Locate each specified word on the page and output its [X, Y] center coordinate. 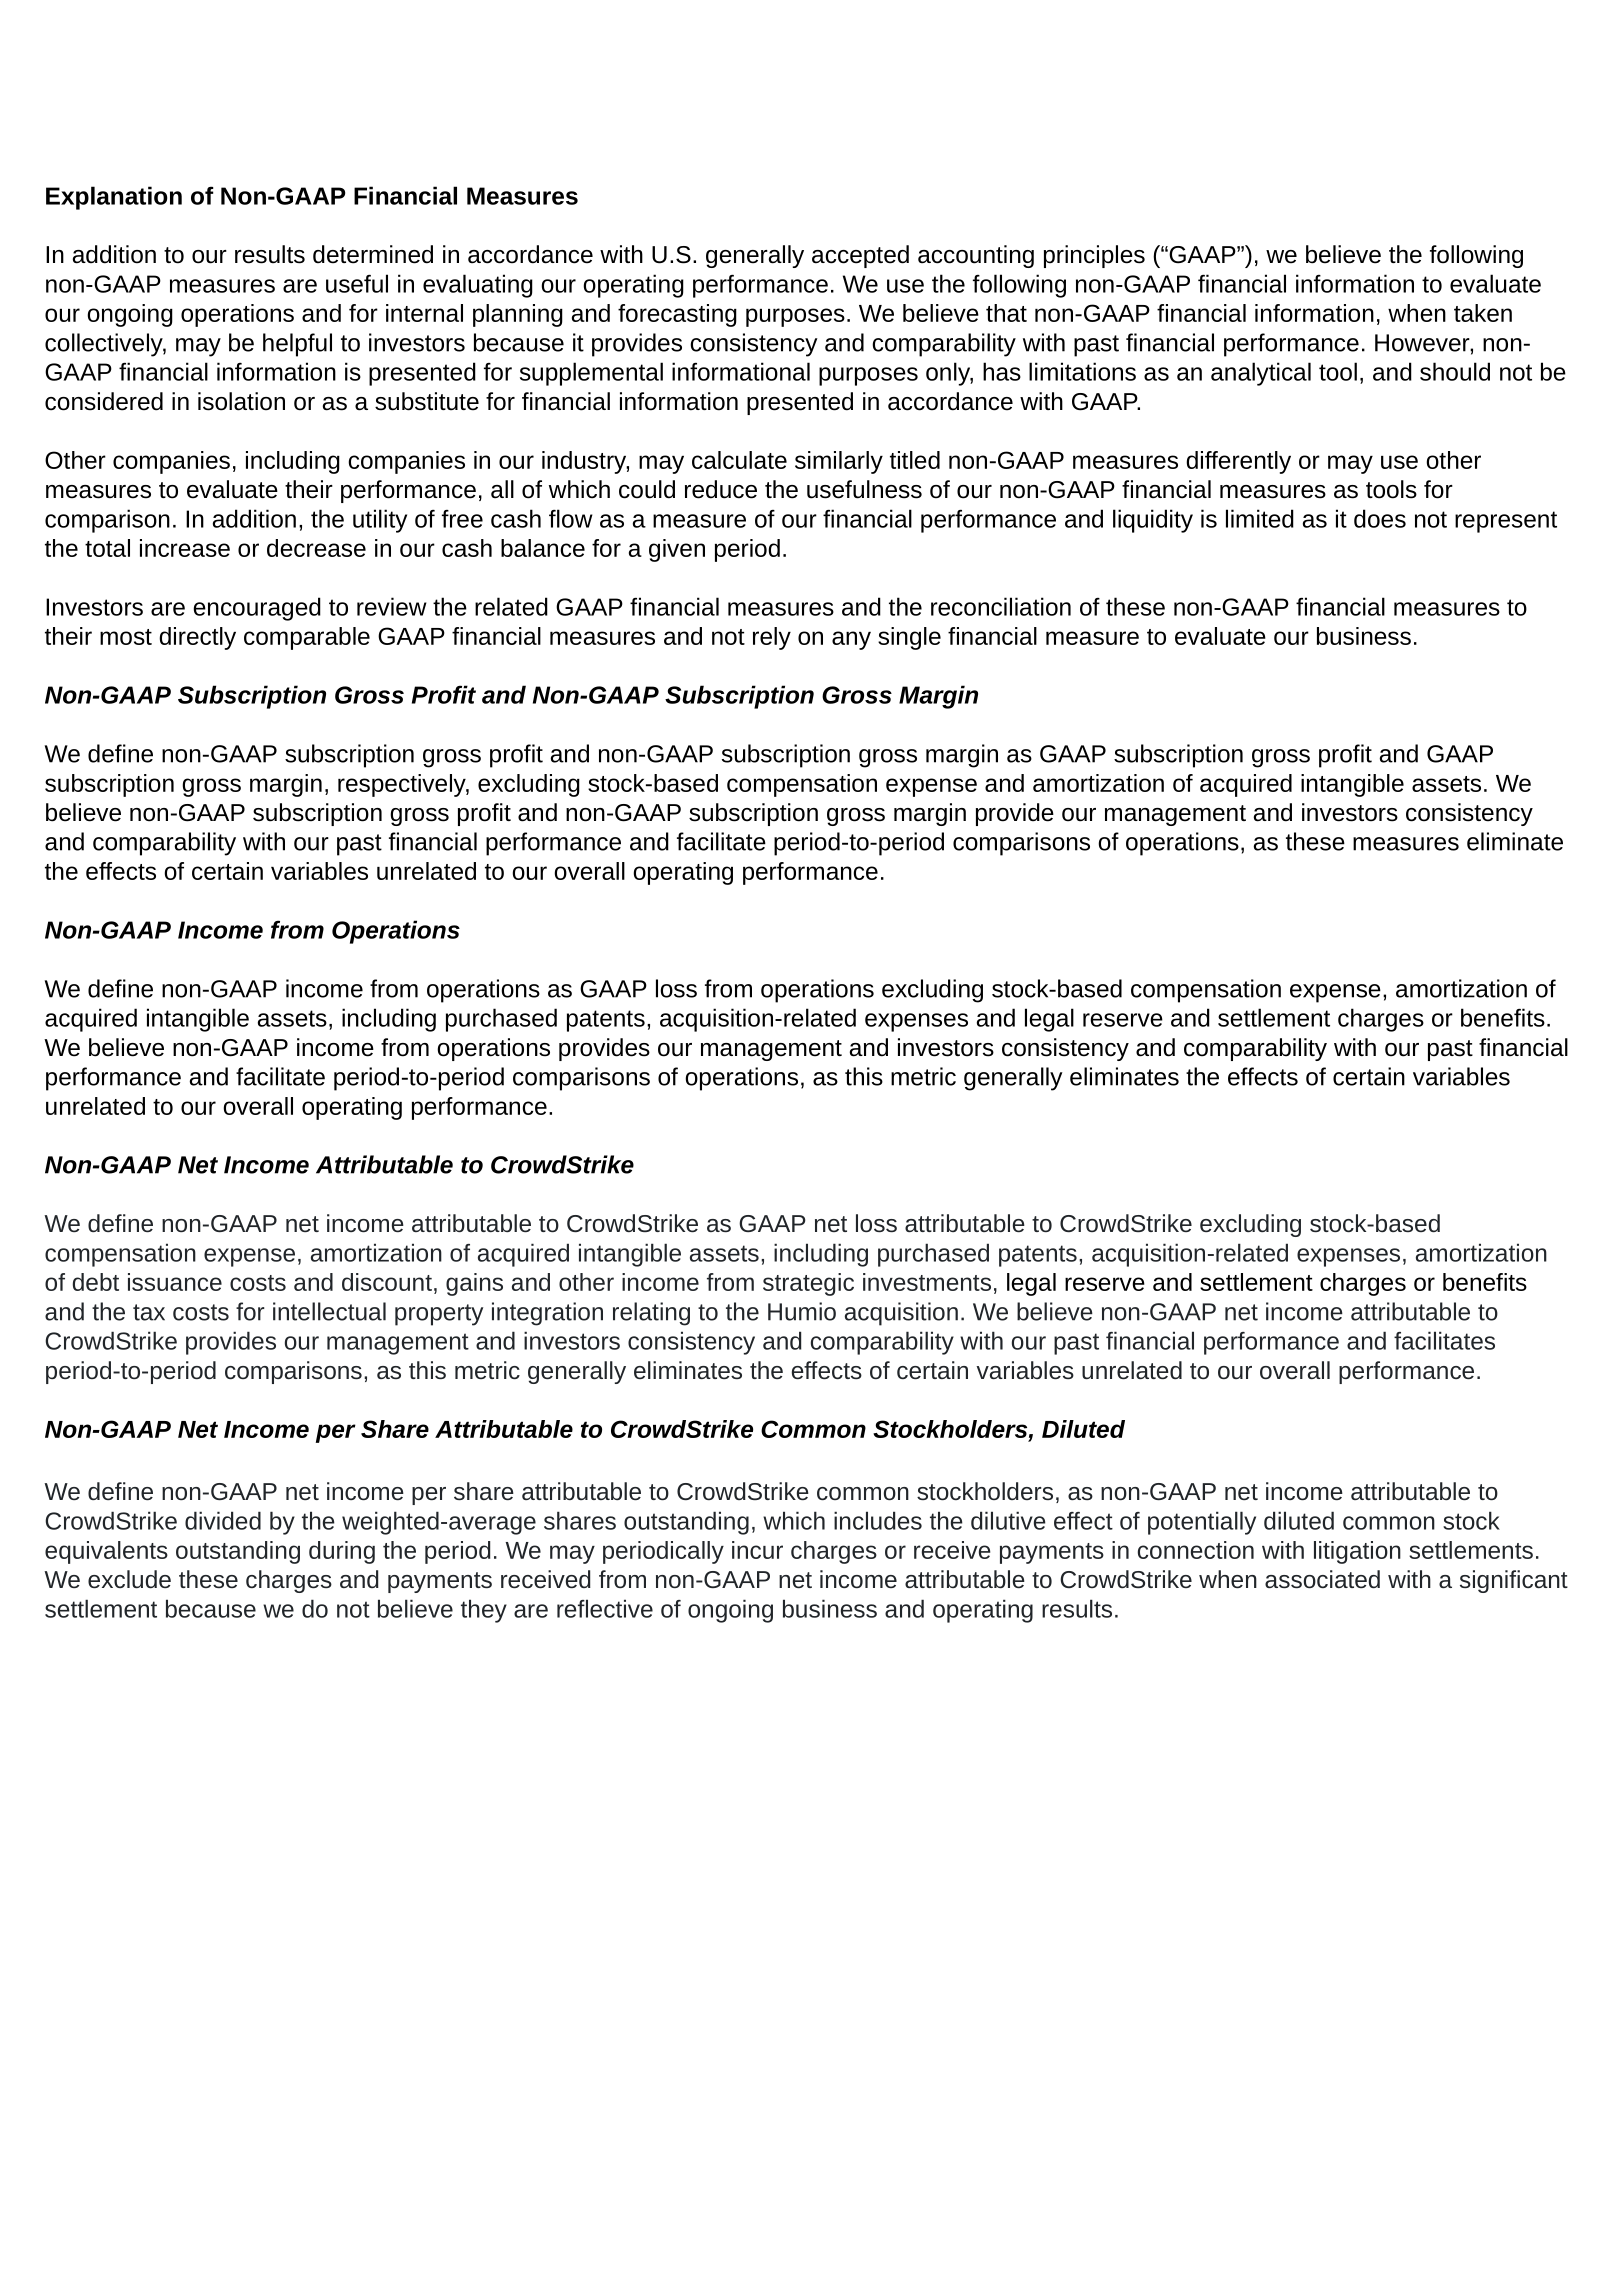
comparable [307, 638]
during [342, 1552]
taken [1483, 313]
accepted [860, 256]
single [909, 638]
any [851, 640]
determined [373, 254]
